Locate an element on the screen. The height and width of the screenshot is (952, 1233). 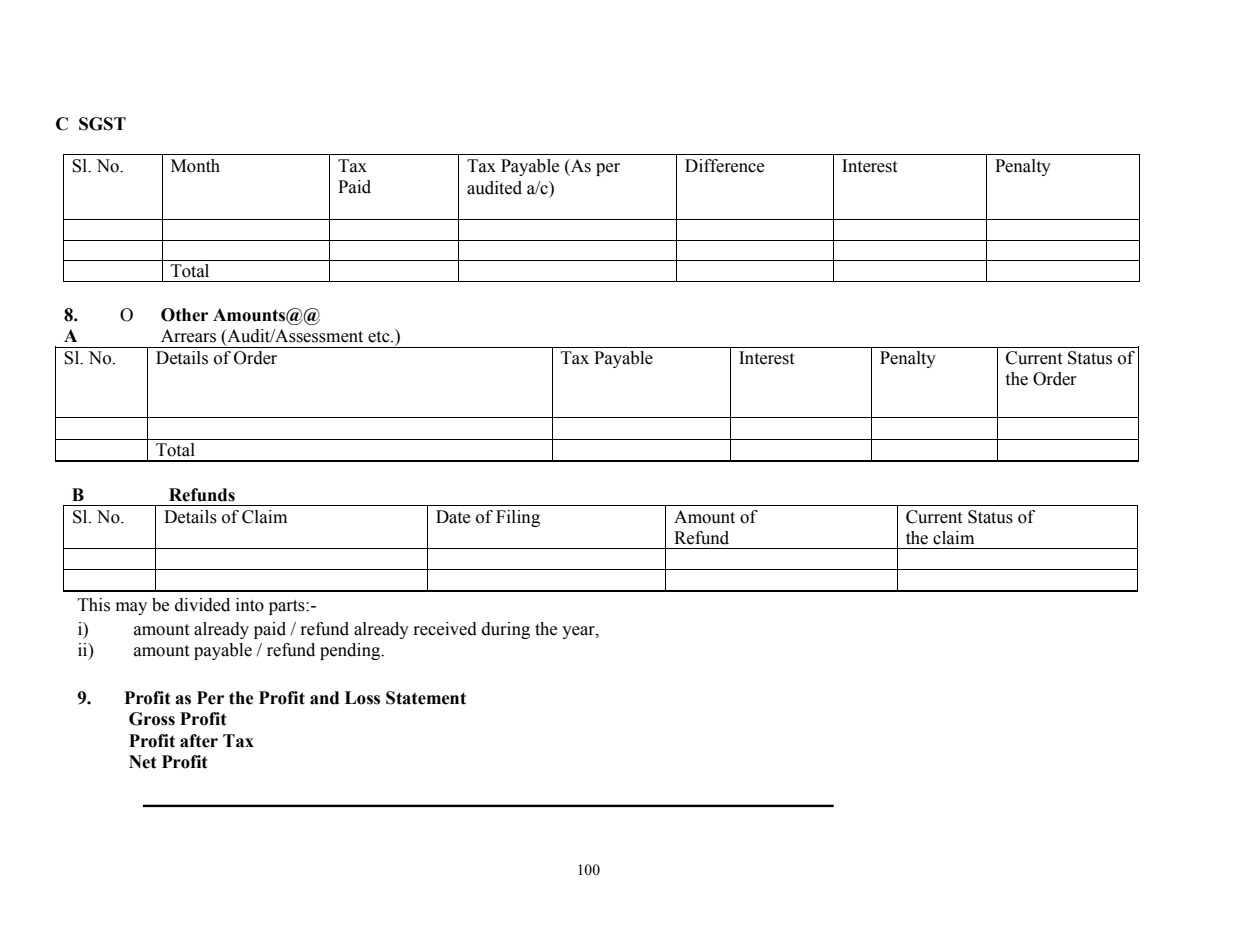
divided is located at coordinates (202, 605).
